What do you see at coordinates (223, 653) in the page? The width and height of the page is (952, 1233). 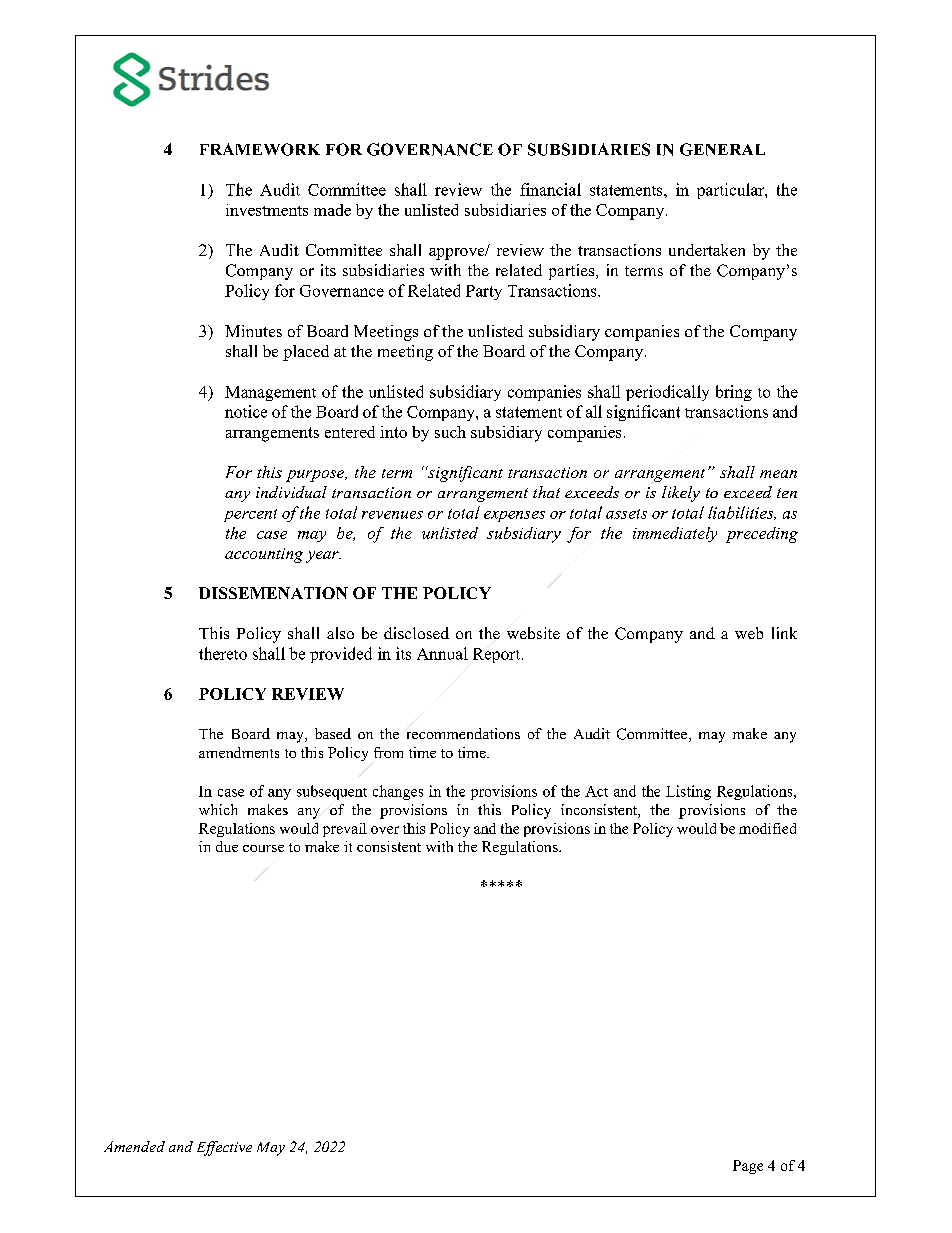 I see `thereto` at bounding box center [223, 653].
